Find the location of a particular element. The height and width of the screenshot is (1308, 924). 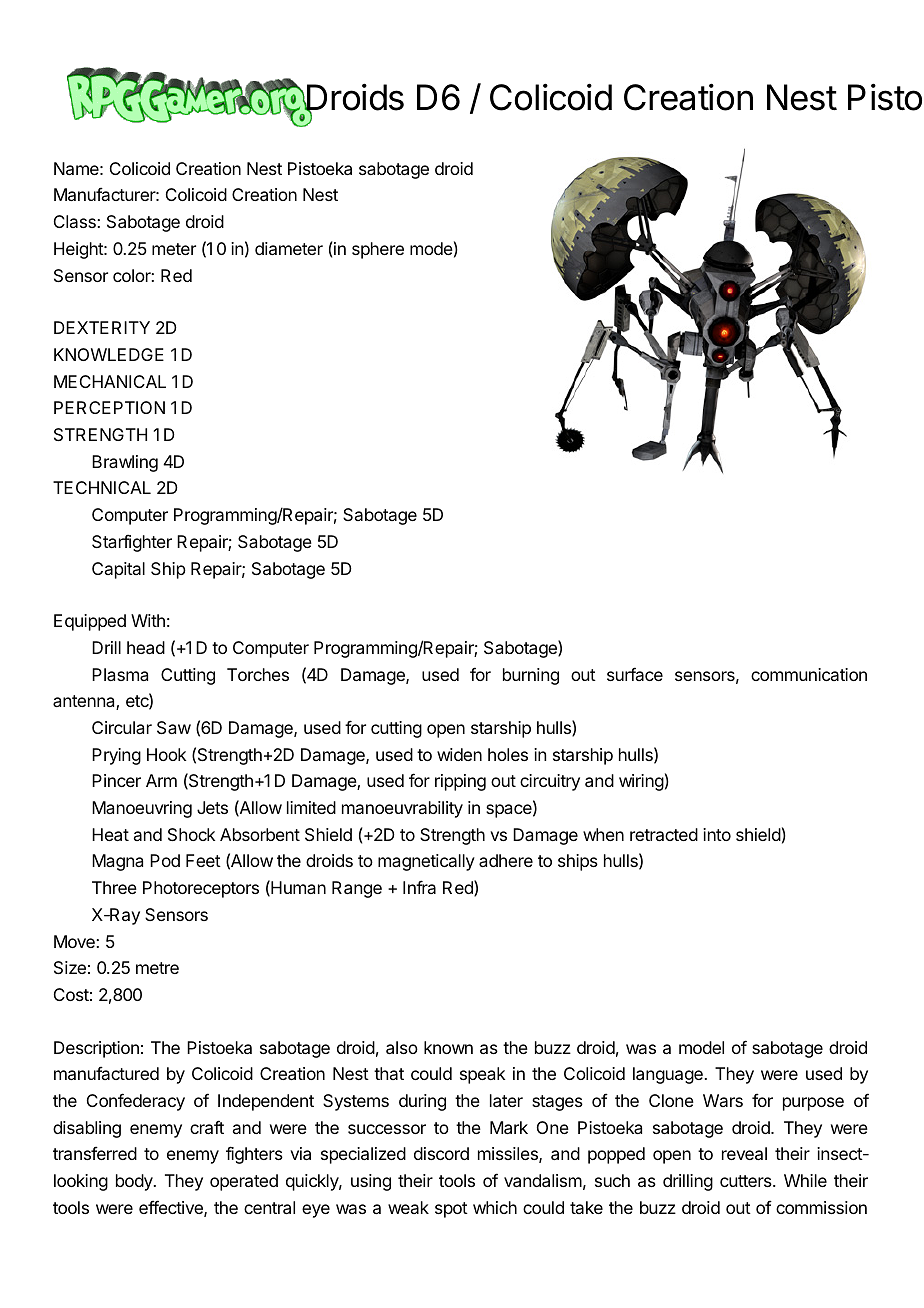

communication is located at coordinates (809, 674).
